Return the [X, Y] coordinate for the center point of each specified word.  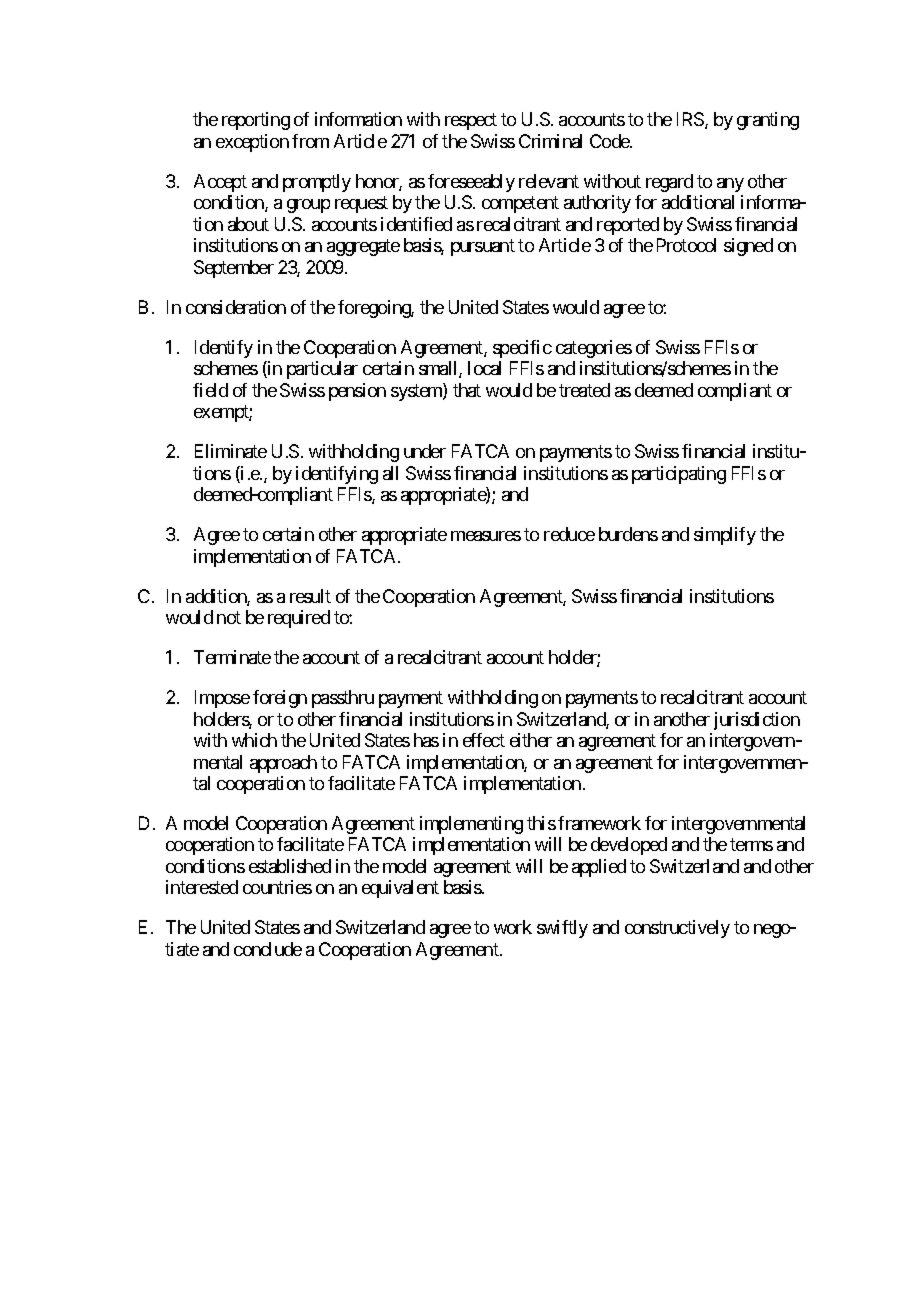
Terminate [232, 657]
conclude [268, 949]
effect [484, 740]
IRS [690, 119]
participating [679, 475]
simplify [725, 536]
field [210, 390]
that [467, 390]
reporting [256, 121]
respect [471, 122]
